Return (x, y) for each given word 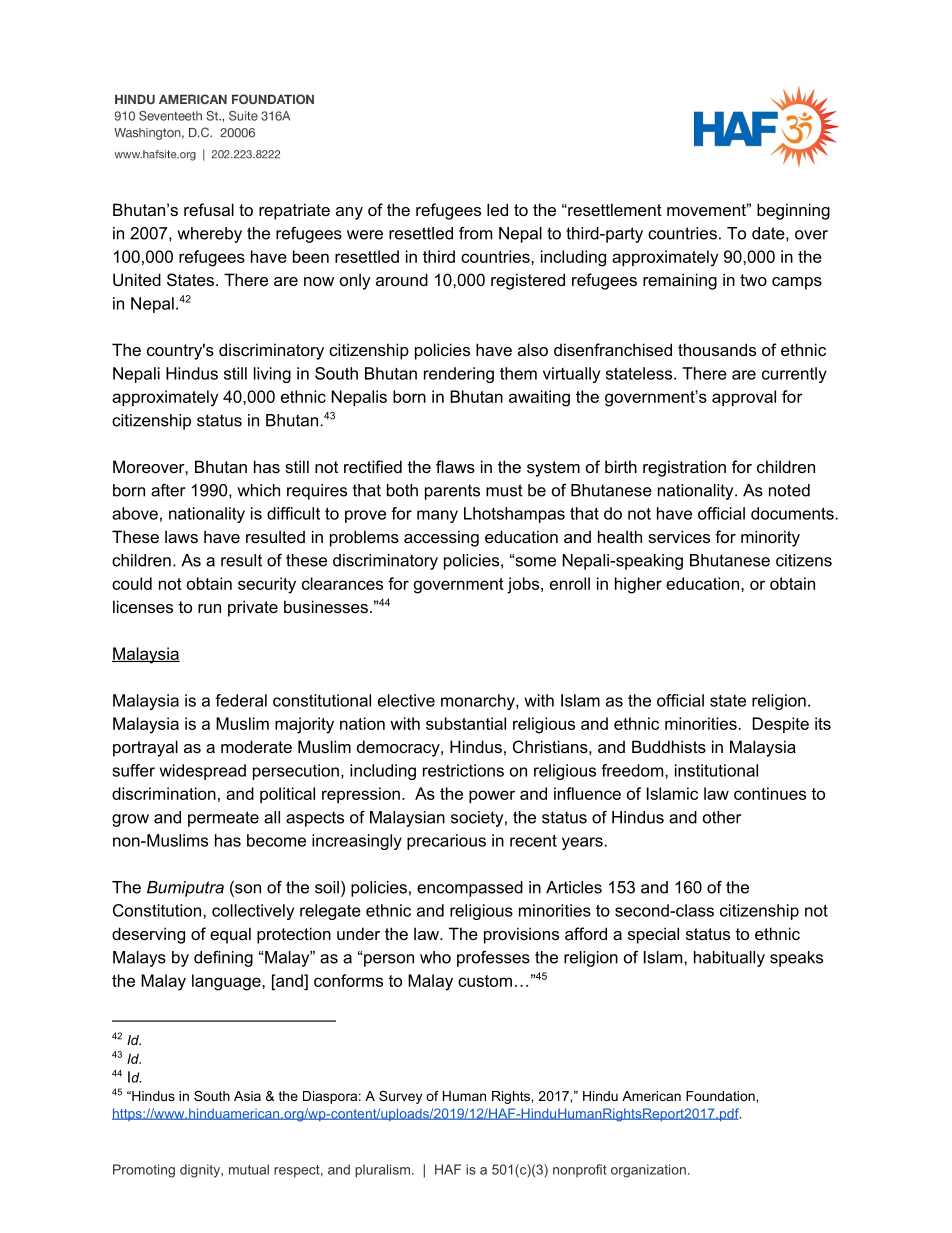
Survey (400, 1097)
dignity (201, 1171)
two (753, 280)
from (475, 233)
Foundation (721, 1096)
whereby (209, 235)
